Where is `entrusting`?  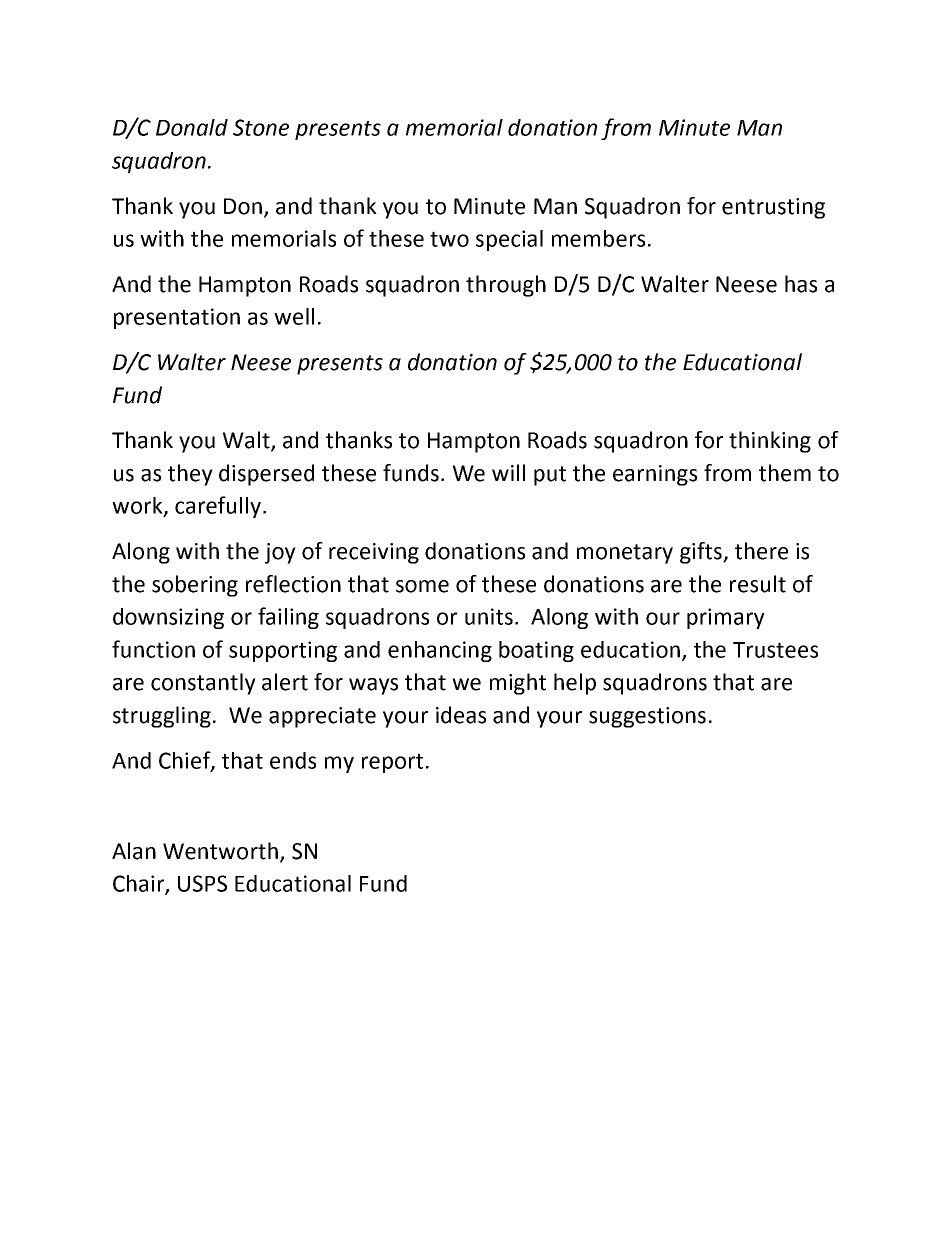 entrusting is located at coordinates (773, 208).
